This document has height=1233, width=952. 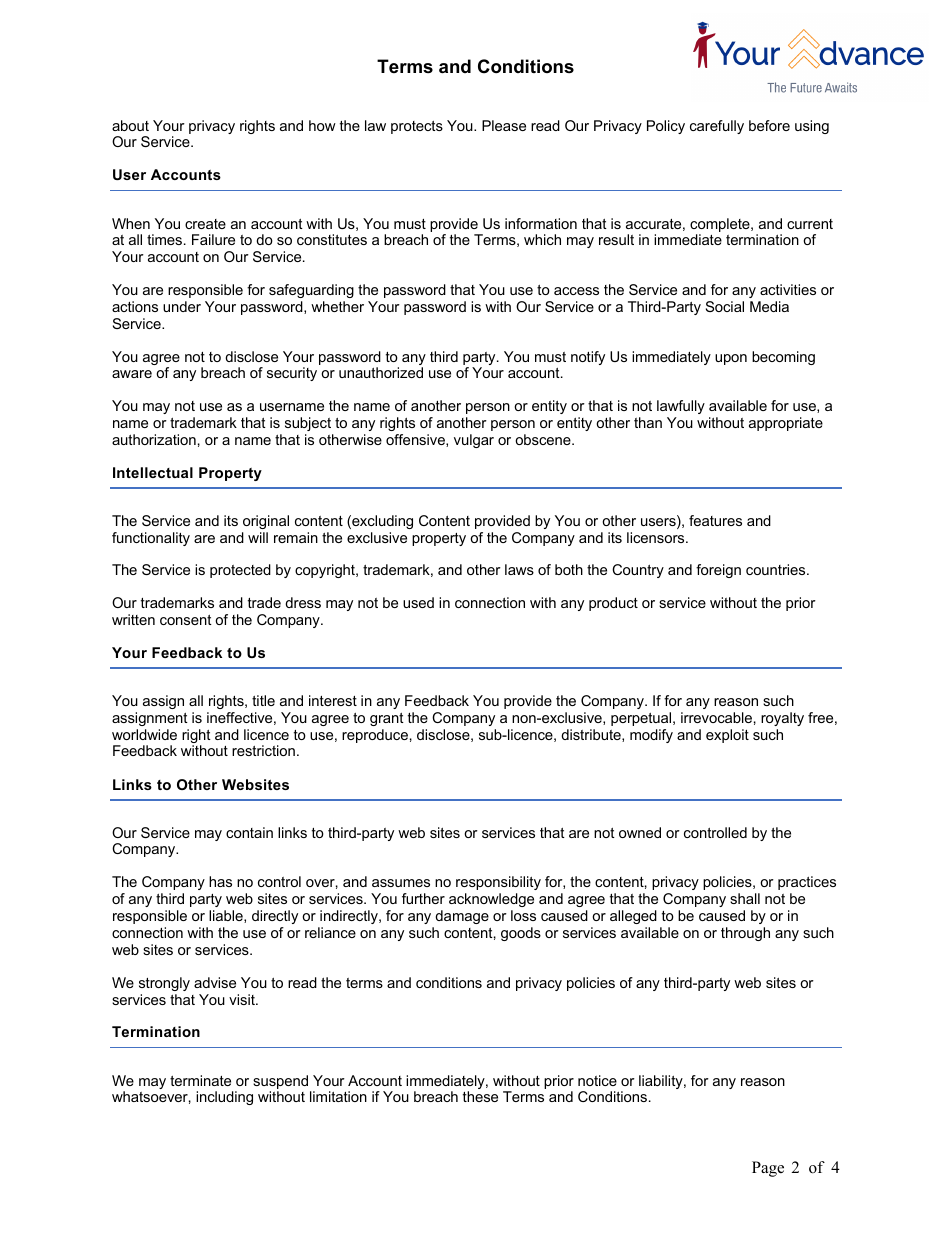 I want to click on foreign, so click(x=718, y=571).
